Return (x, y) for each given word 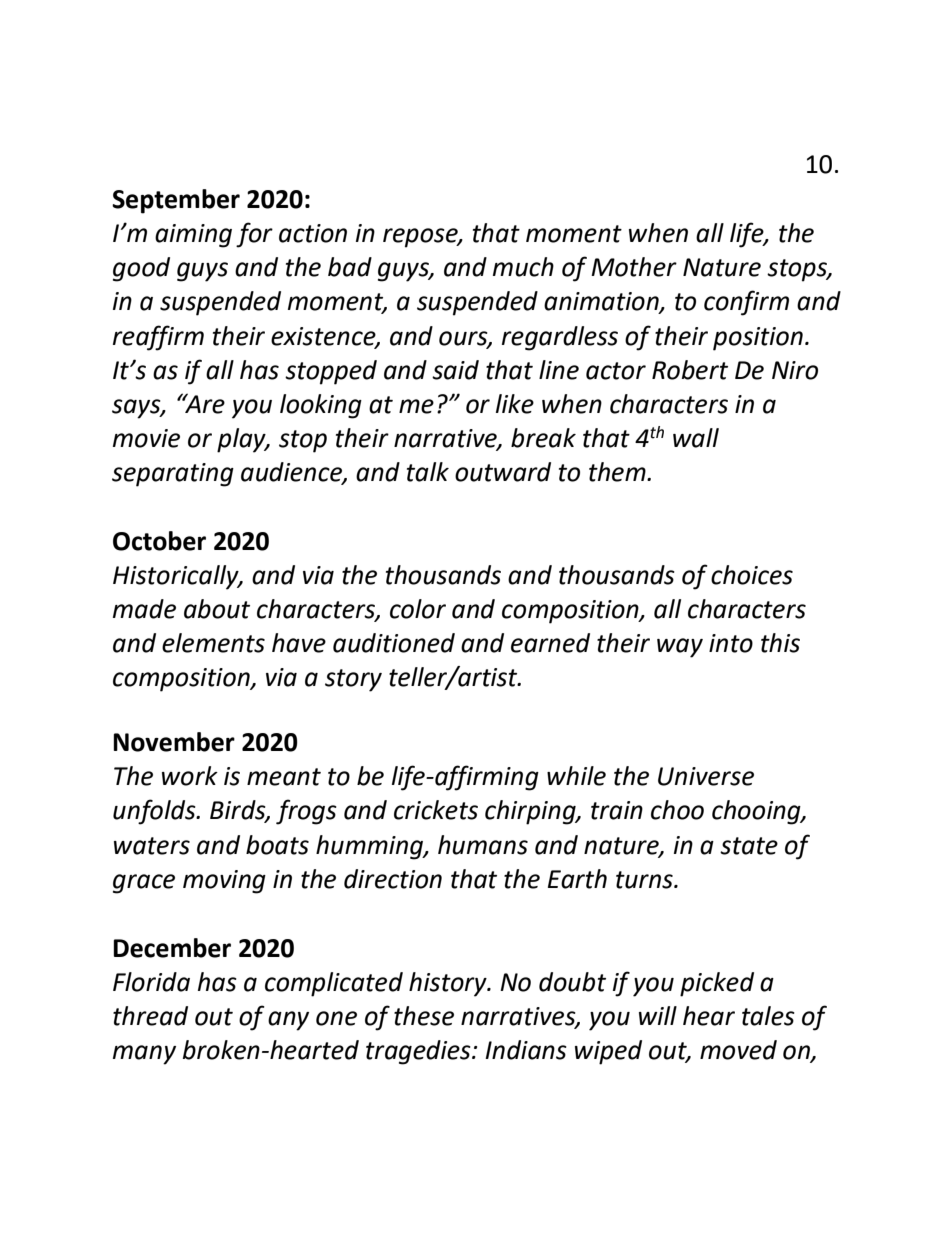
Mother (634, 267)
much (523, 267)
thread (150, 1016)
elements (213, 643)
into (731, 643)
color (418, 609)
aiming (193, 236)
